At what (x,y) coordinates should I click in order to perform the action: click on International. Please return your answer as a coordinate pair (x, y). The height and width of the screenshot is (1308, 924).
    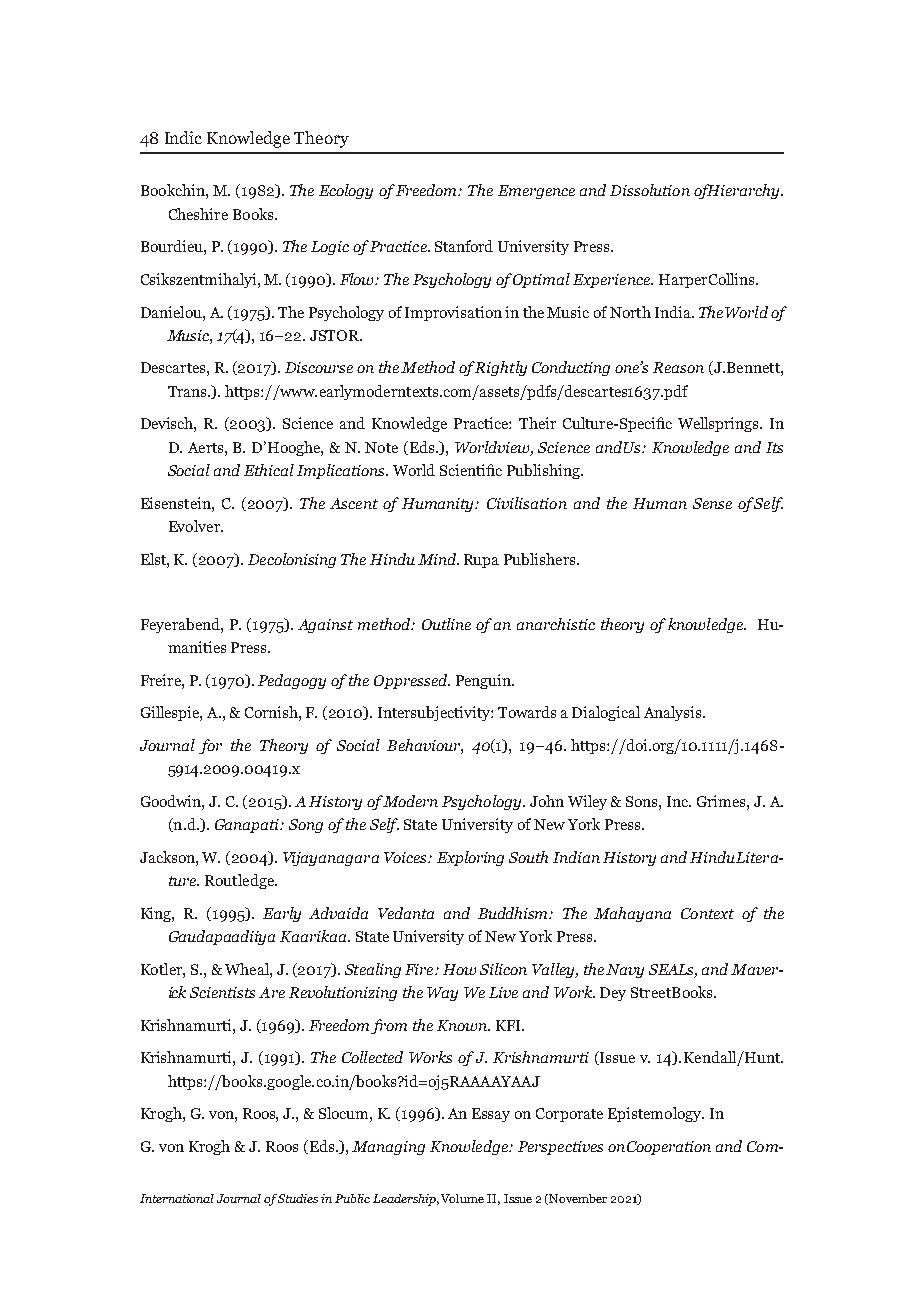
    Looking at the image, I should click on (177, 1198).
